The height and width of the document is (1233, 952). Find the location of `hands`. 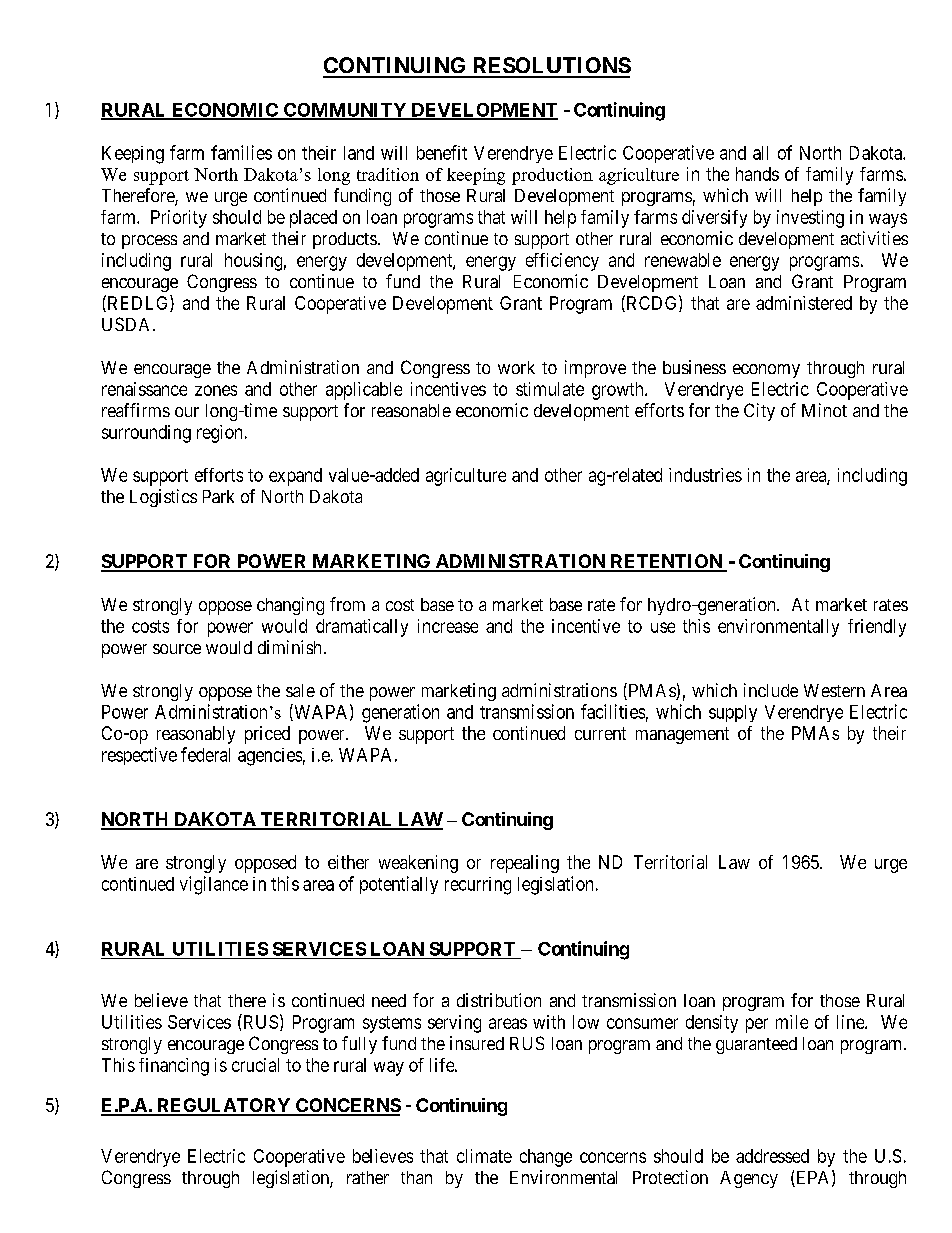

hands is located at coordinates (757, 174).
